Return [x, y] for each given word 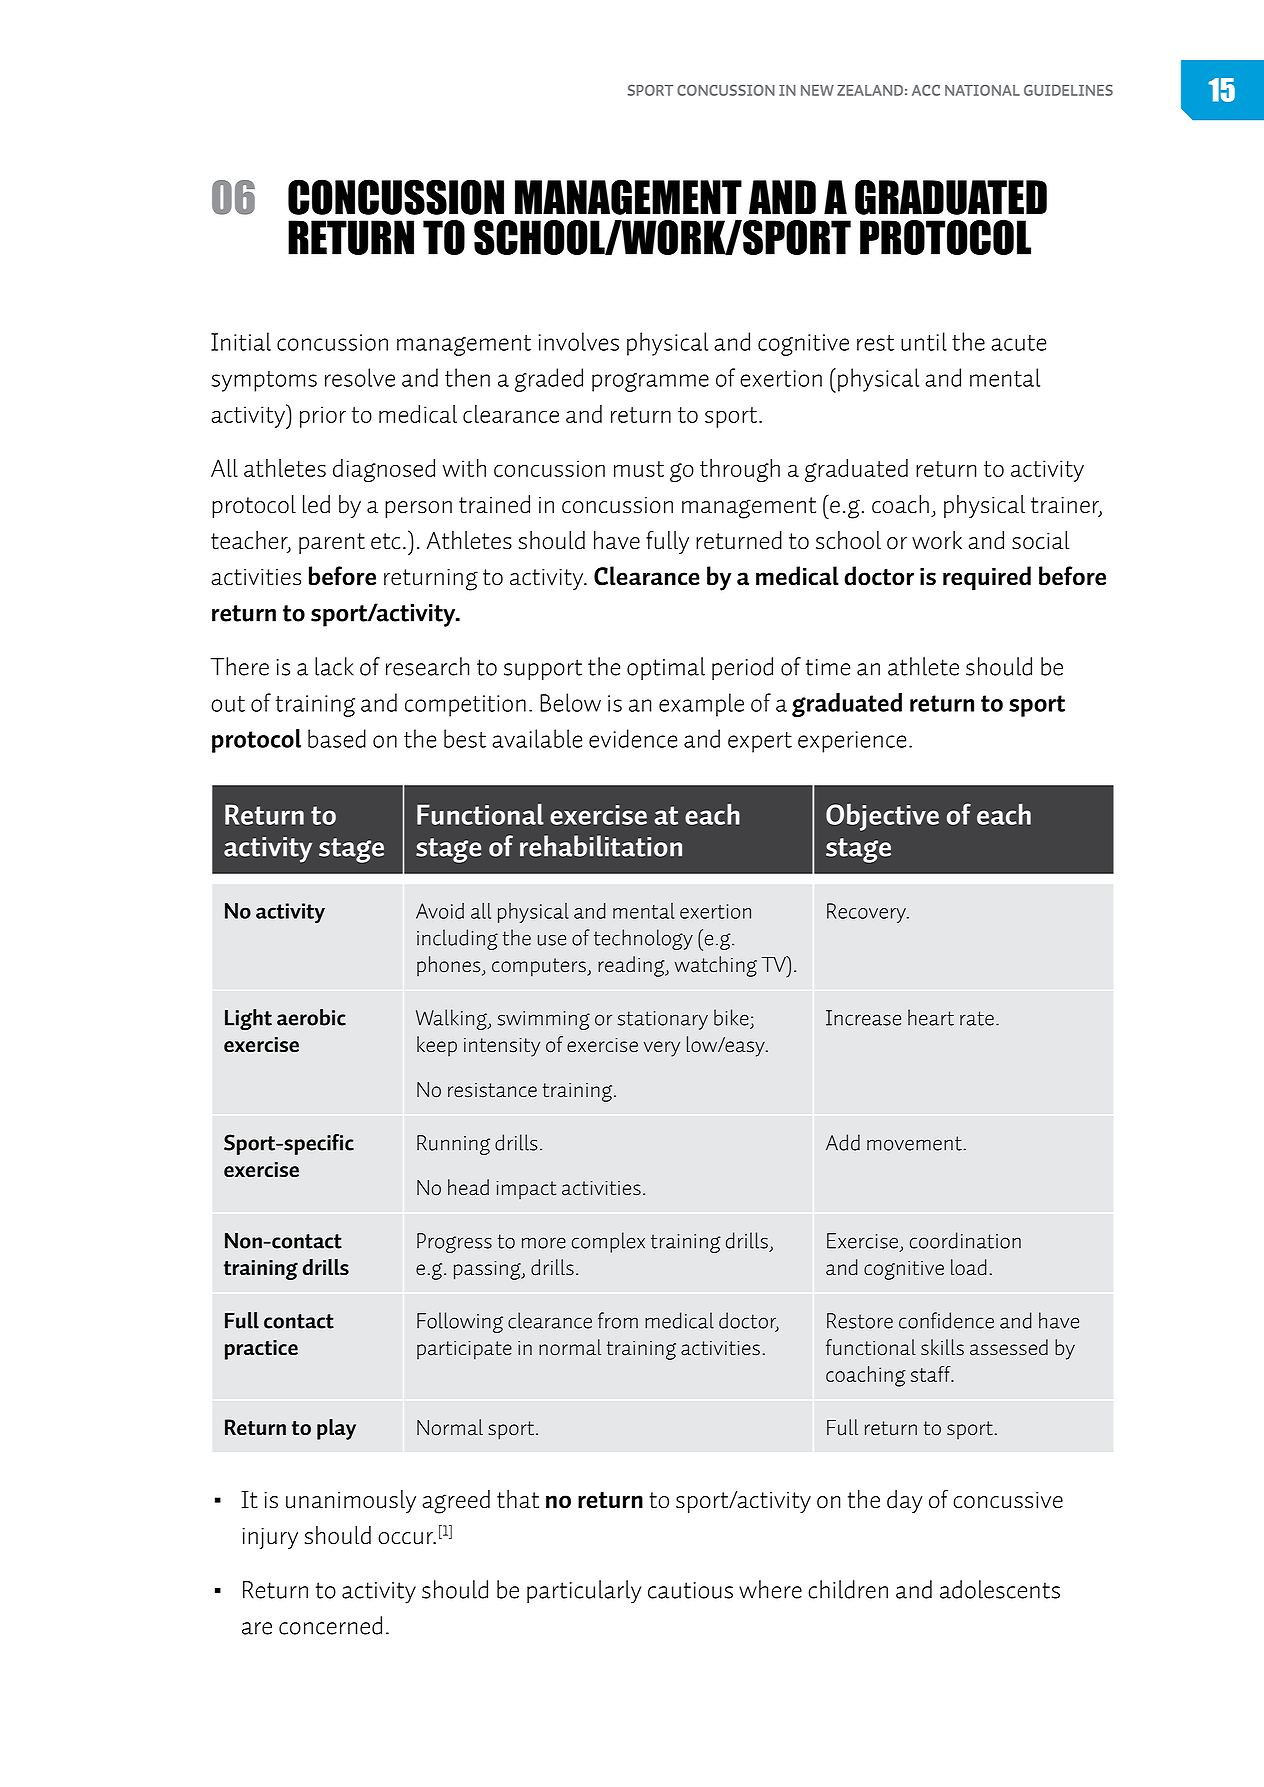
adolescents [1000, 1589]
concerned [330, 1625]
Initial [241, 341]
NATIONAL [982, 90]
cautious [690, 1590]
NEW [817, 90]
